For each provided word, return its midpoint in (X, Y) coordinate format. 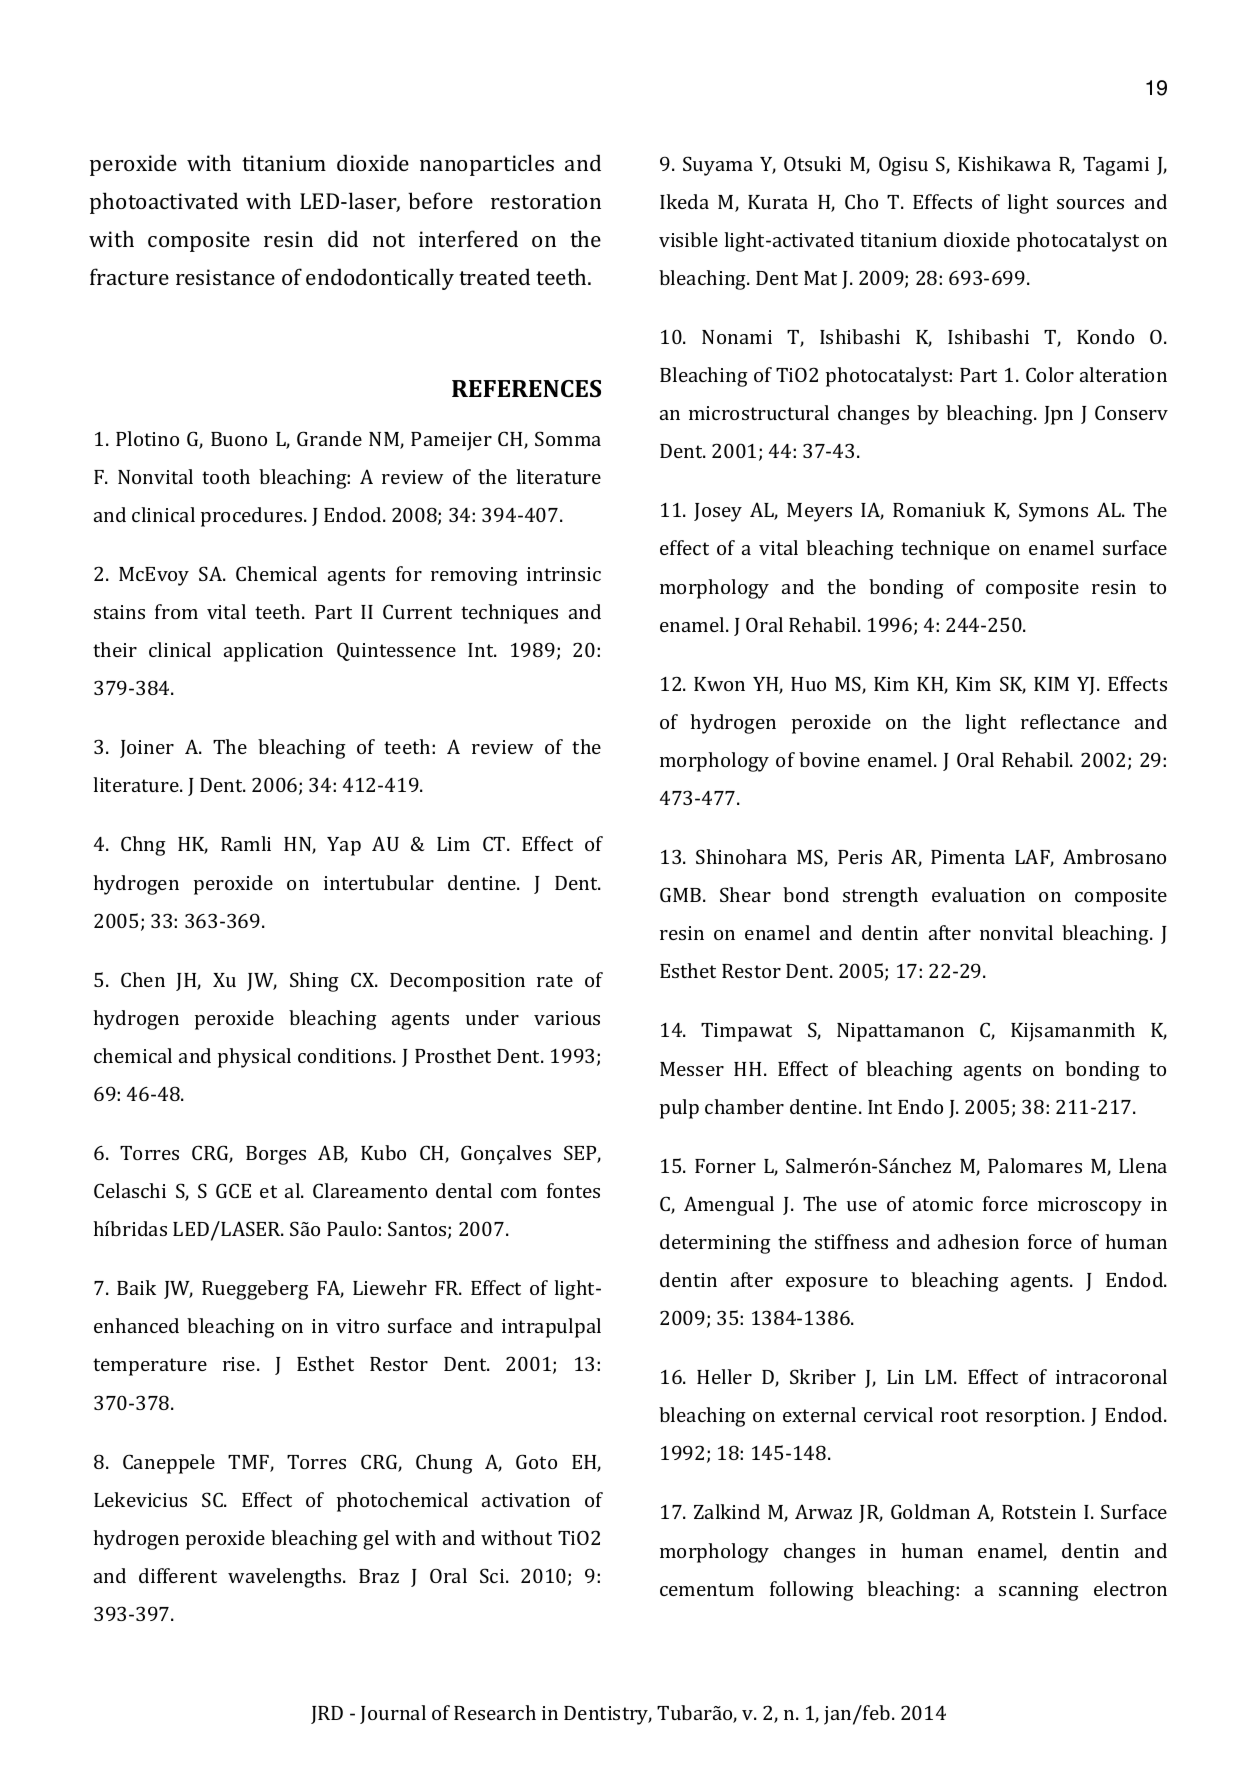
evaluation (978, 894)
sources (1090, 204)
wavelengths (286, 1578)
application (273, 652)
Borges (276, 1155)
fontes (573, 1190)
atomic (943, 1204)
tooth (226, 476)
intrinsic (564, 574)
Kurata (778, 202)
